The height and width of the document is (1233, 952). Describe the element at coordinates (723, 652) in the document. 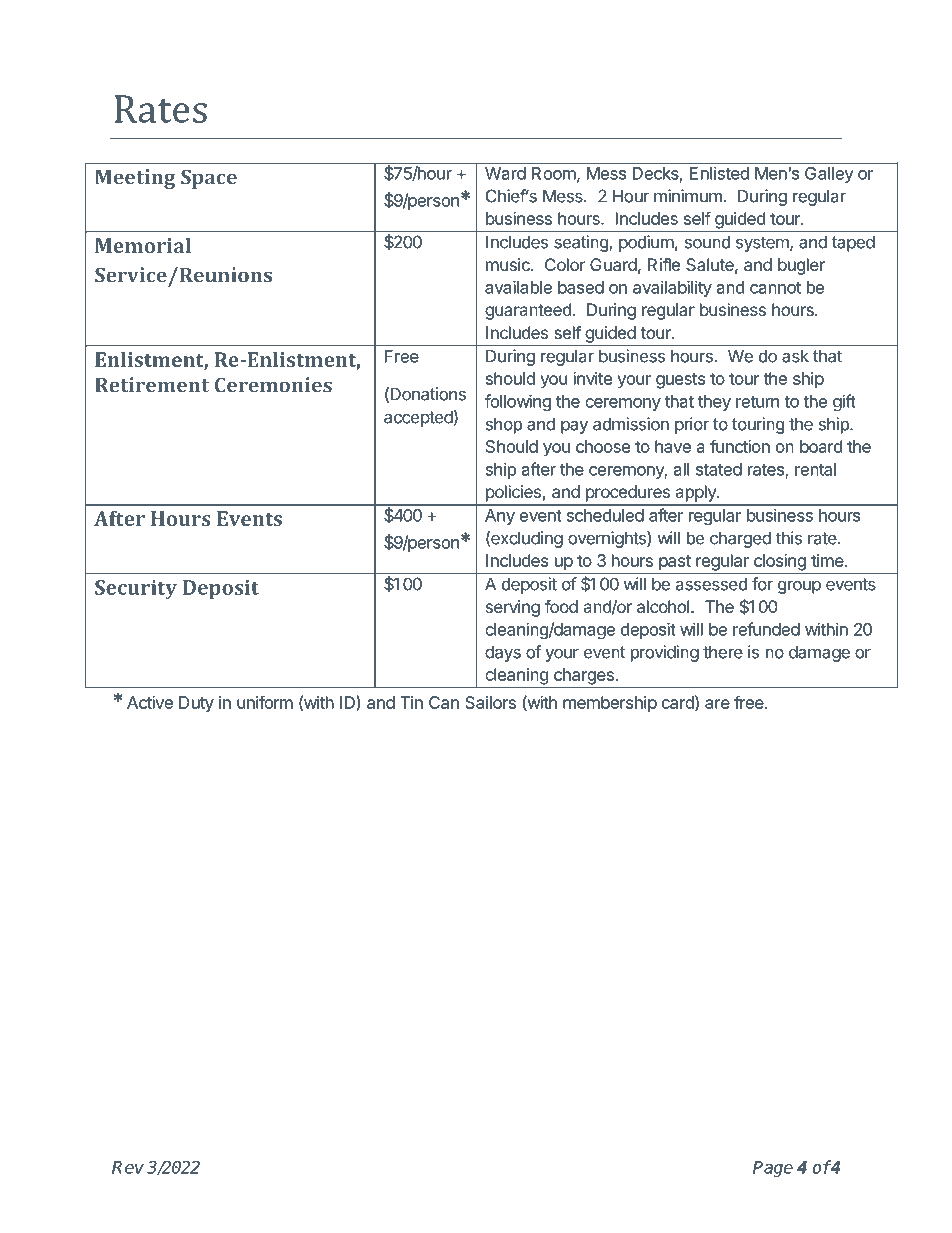

I see `there` at that location.
